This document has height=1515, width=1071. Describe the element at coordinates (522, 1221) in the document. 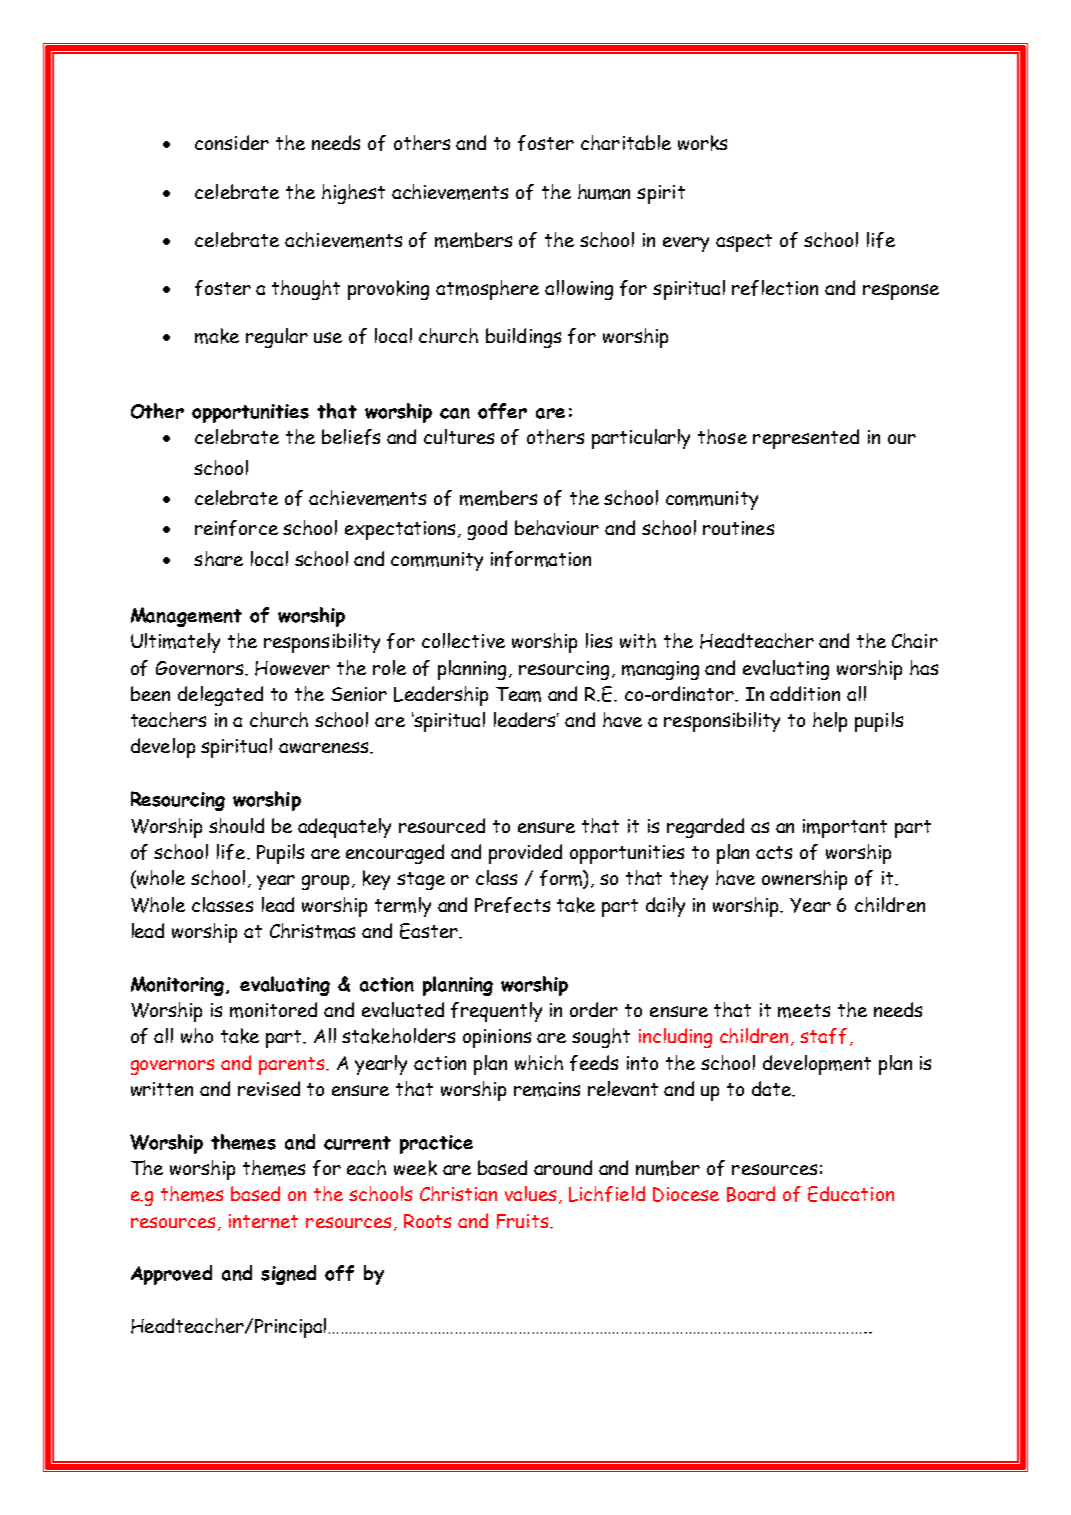

I see `Fruits` at that location.
